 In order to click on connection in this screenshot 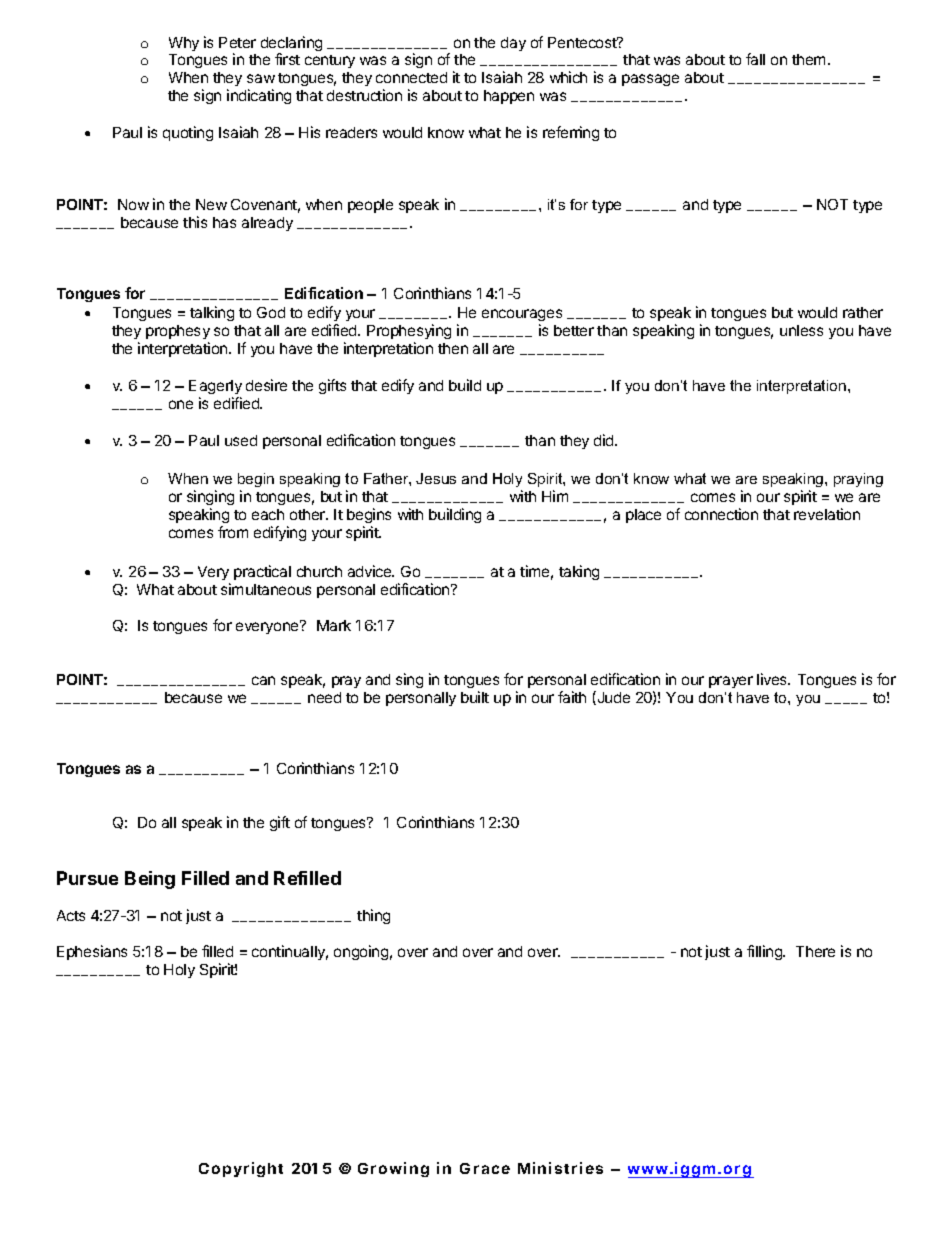, I will do `click(721, 514)`.
